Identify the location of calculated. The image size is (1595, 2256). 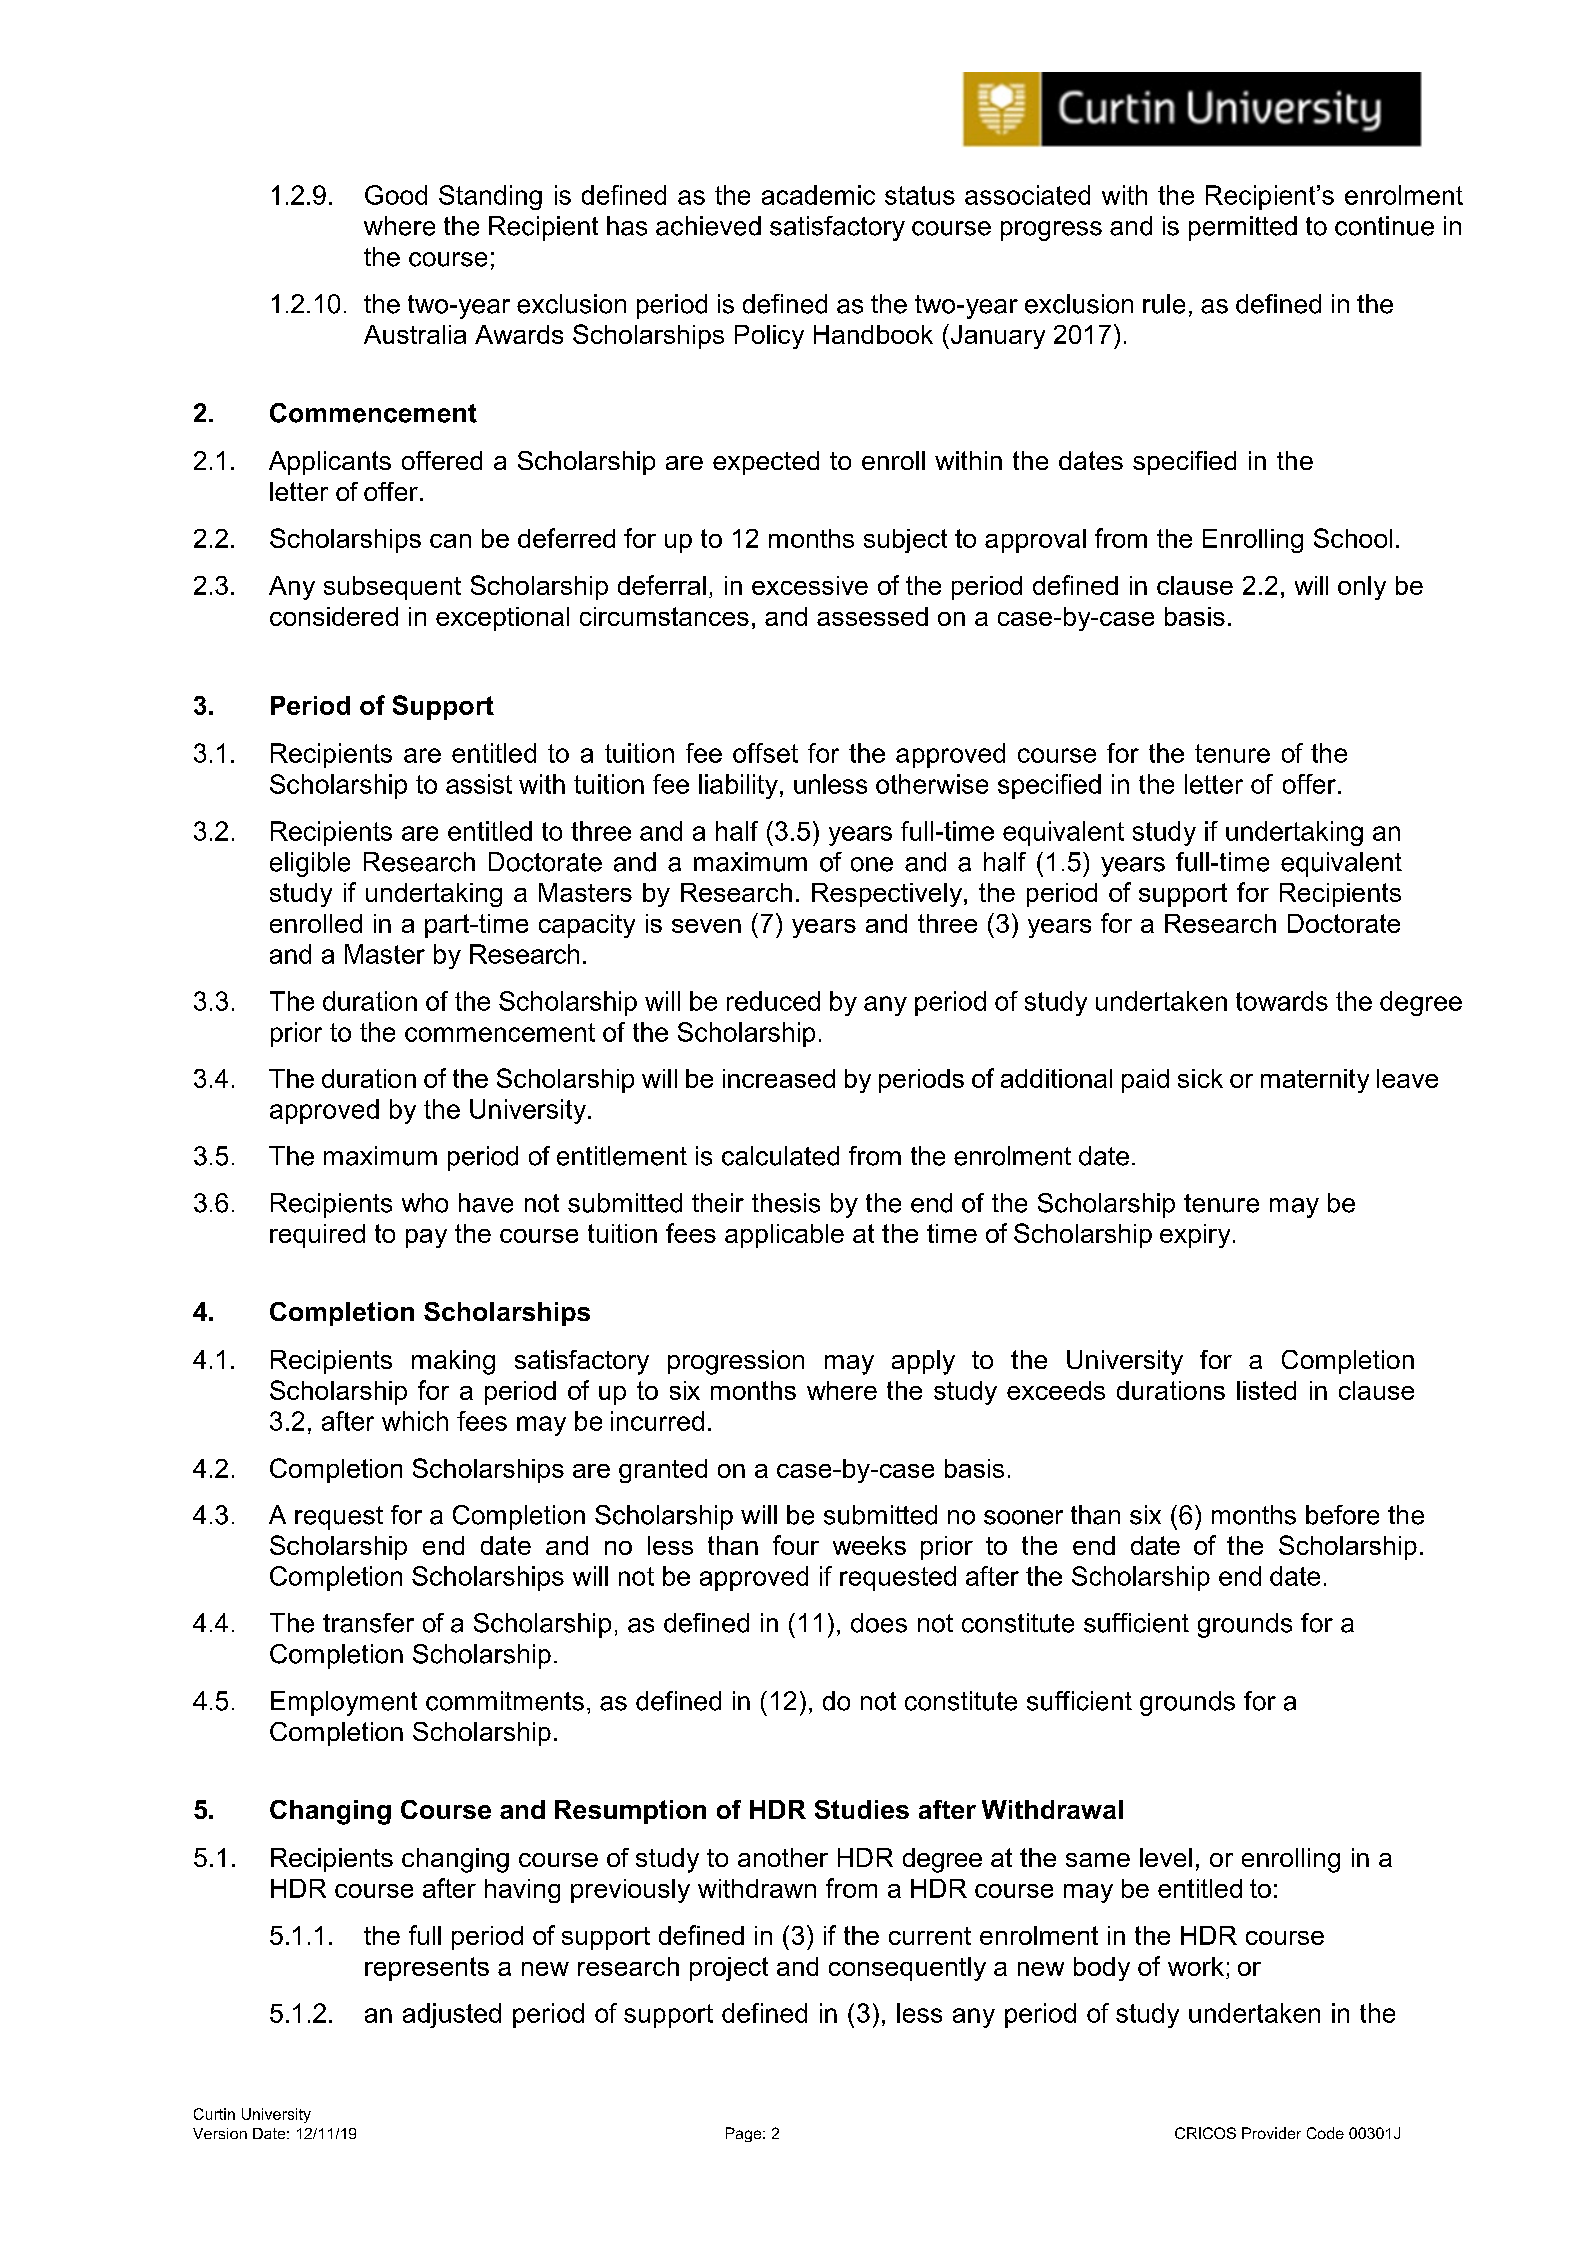
(780, 1156).
